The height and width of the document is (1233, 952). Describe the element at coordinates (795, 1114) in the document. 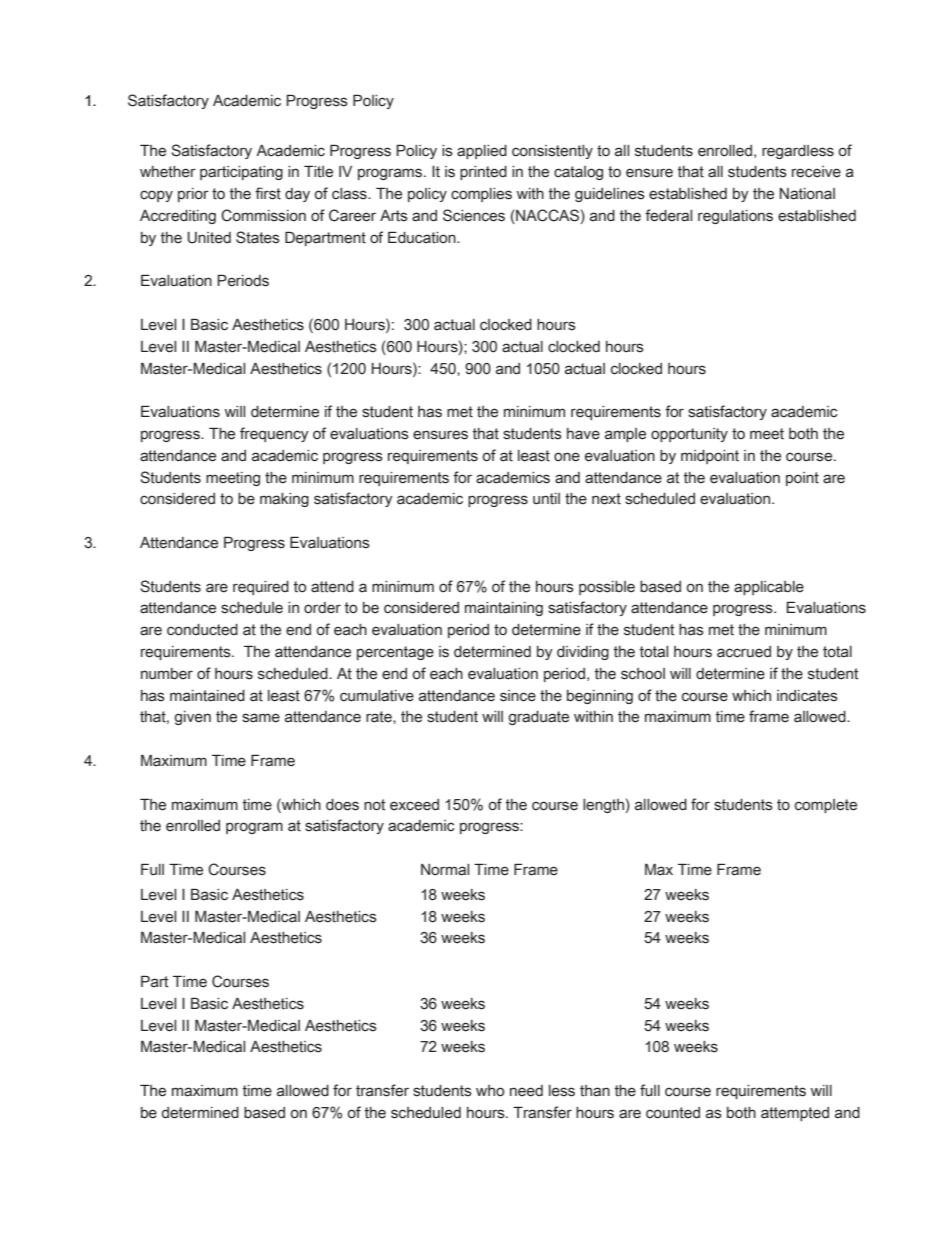

I see `attempted` at that location.
